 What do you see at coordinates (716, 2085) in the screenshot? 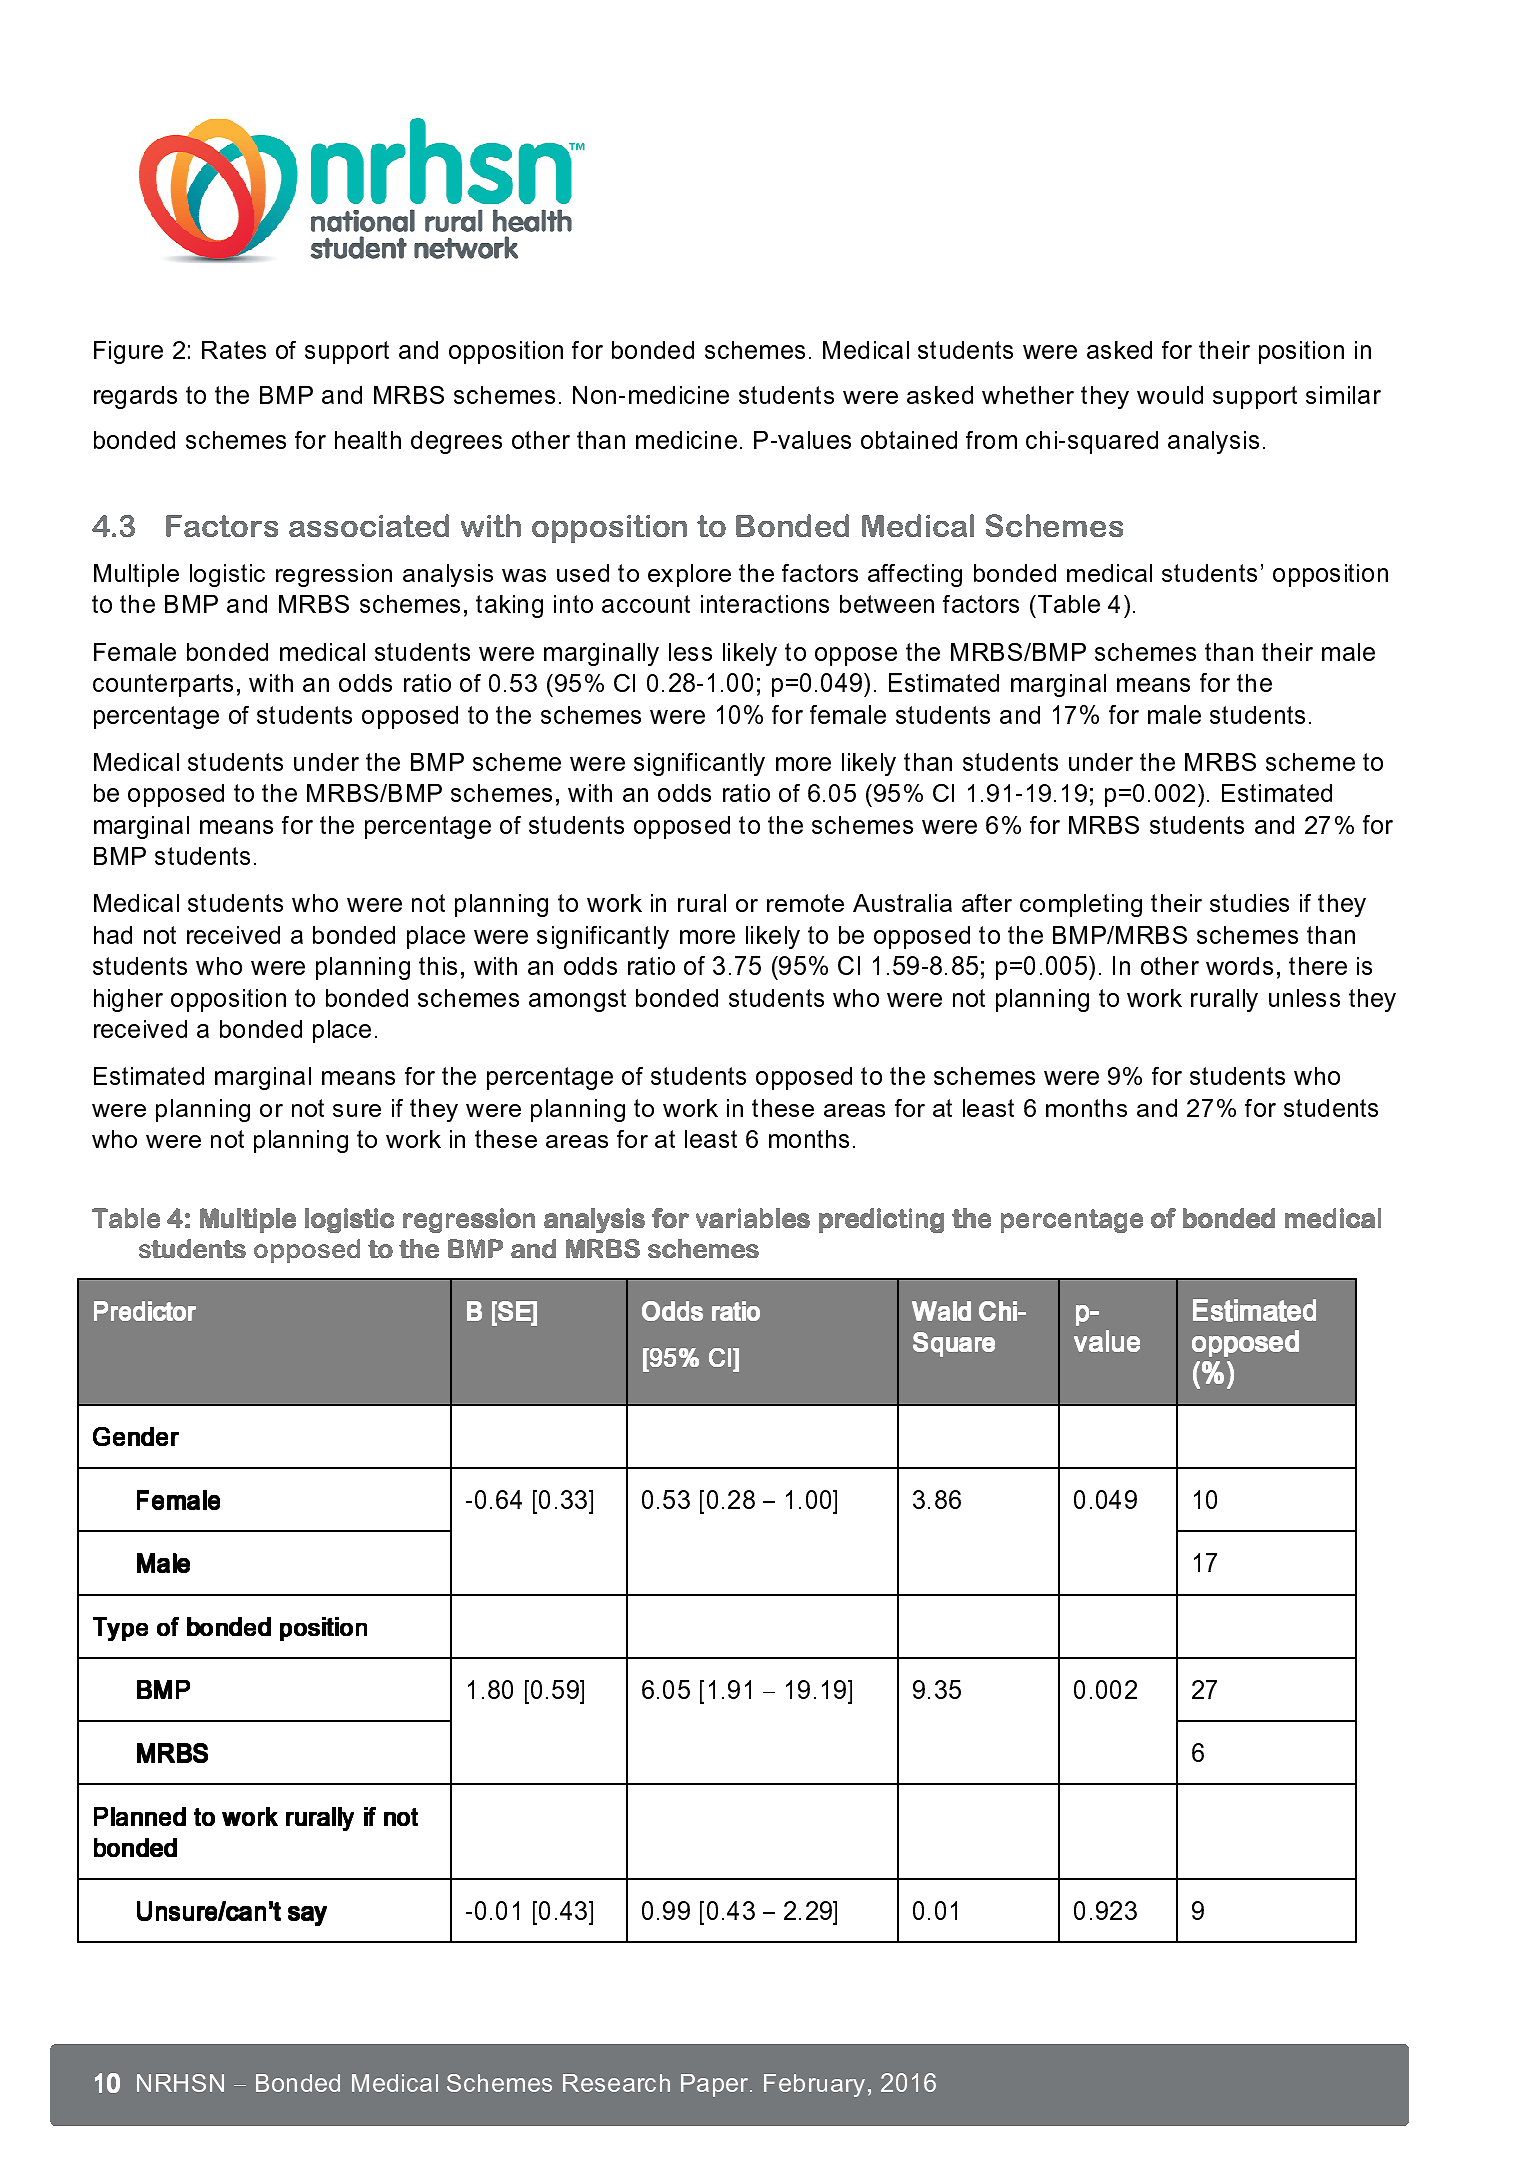
I see `Paper` at bounding box center [716, 2085].
